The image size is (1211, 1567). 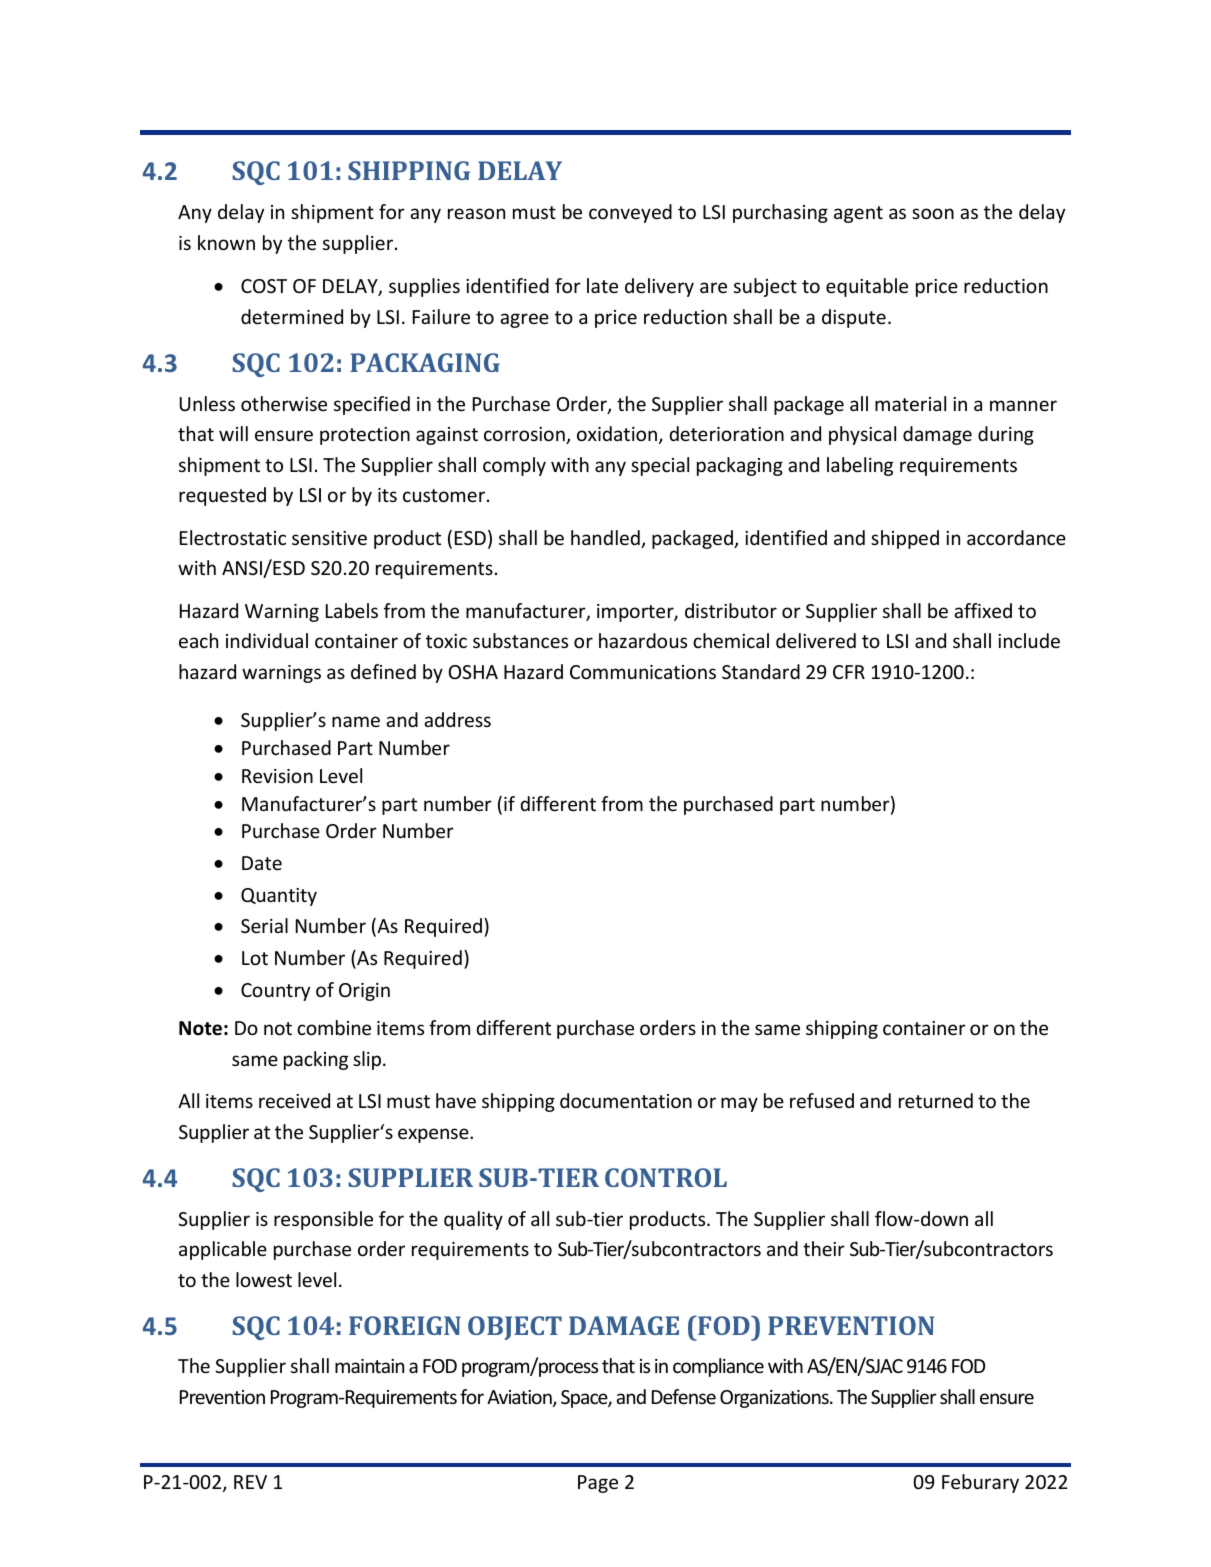 I want to click on late, so click(x=602, y=285).
